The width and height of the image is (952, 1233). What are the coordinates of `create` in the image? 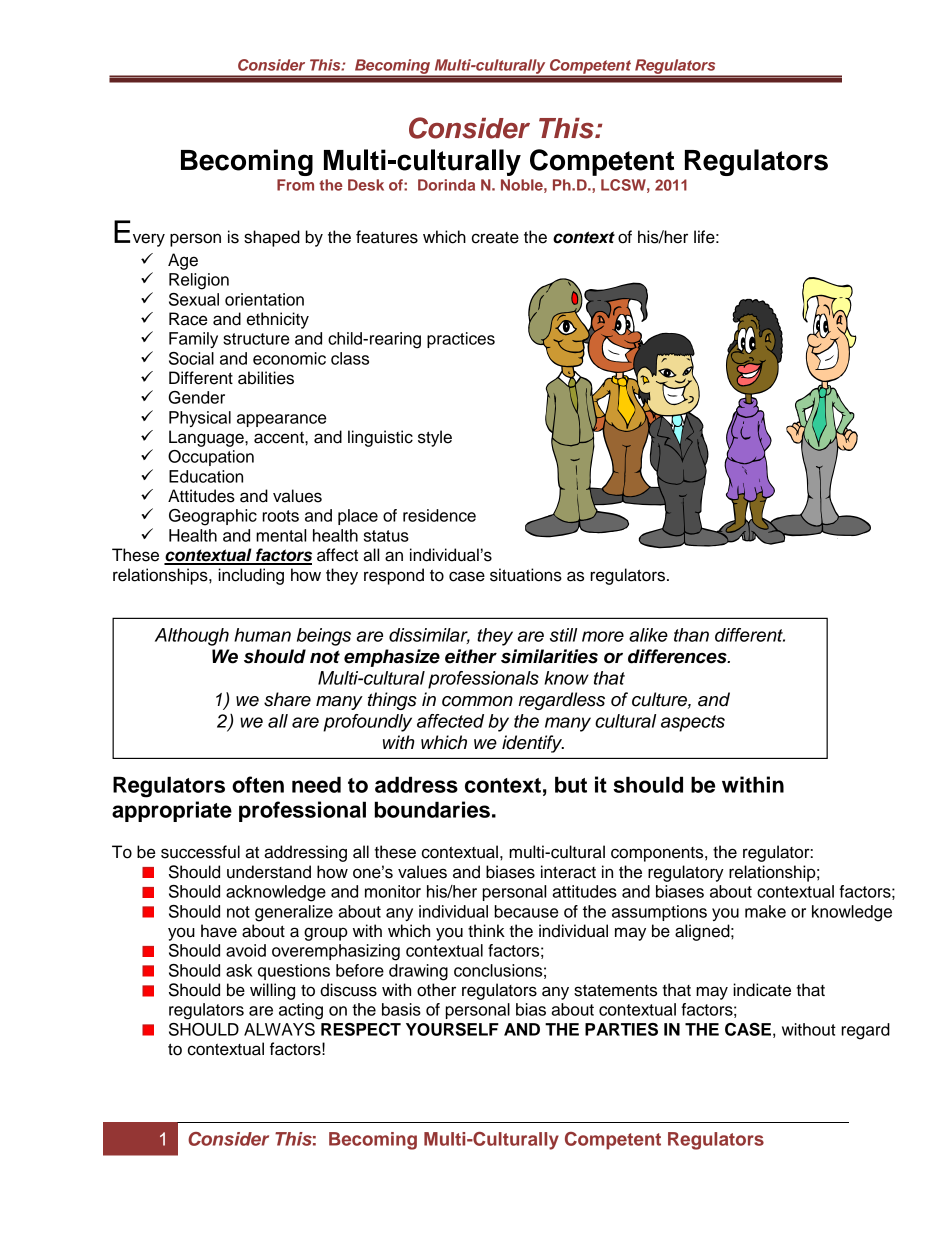 It's located at (495, 238).
